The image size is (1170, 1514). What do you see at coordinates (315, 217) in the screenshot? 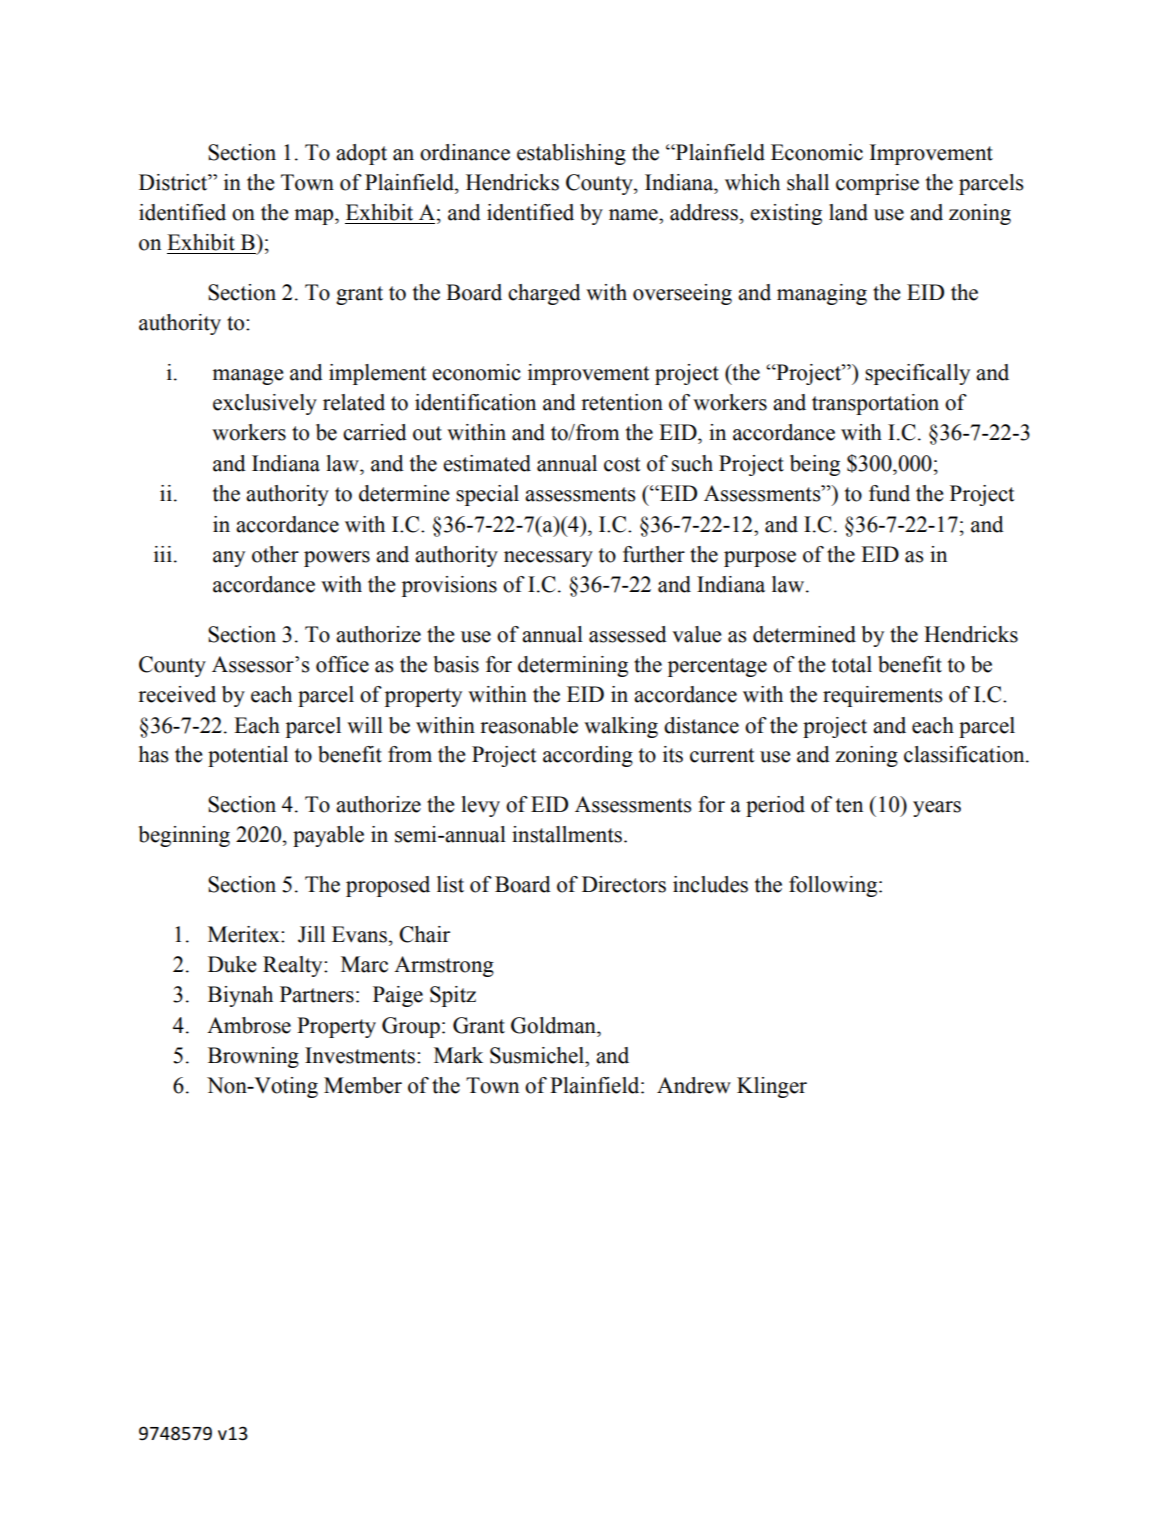
I see `map` at bounding box center [315, 217].
